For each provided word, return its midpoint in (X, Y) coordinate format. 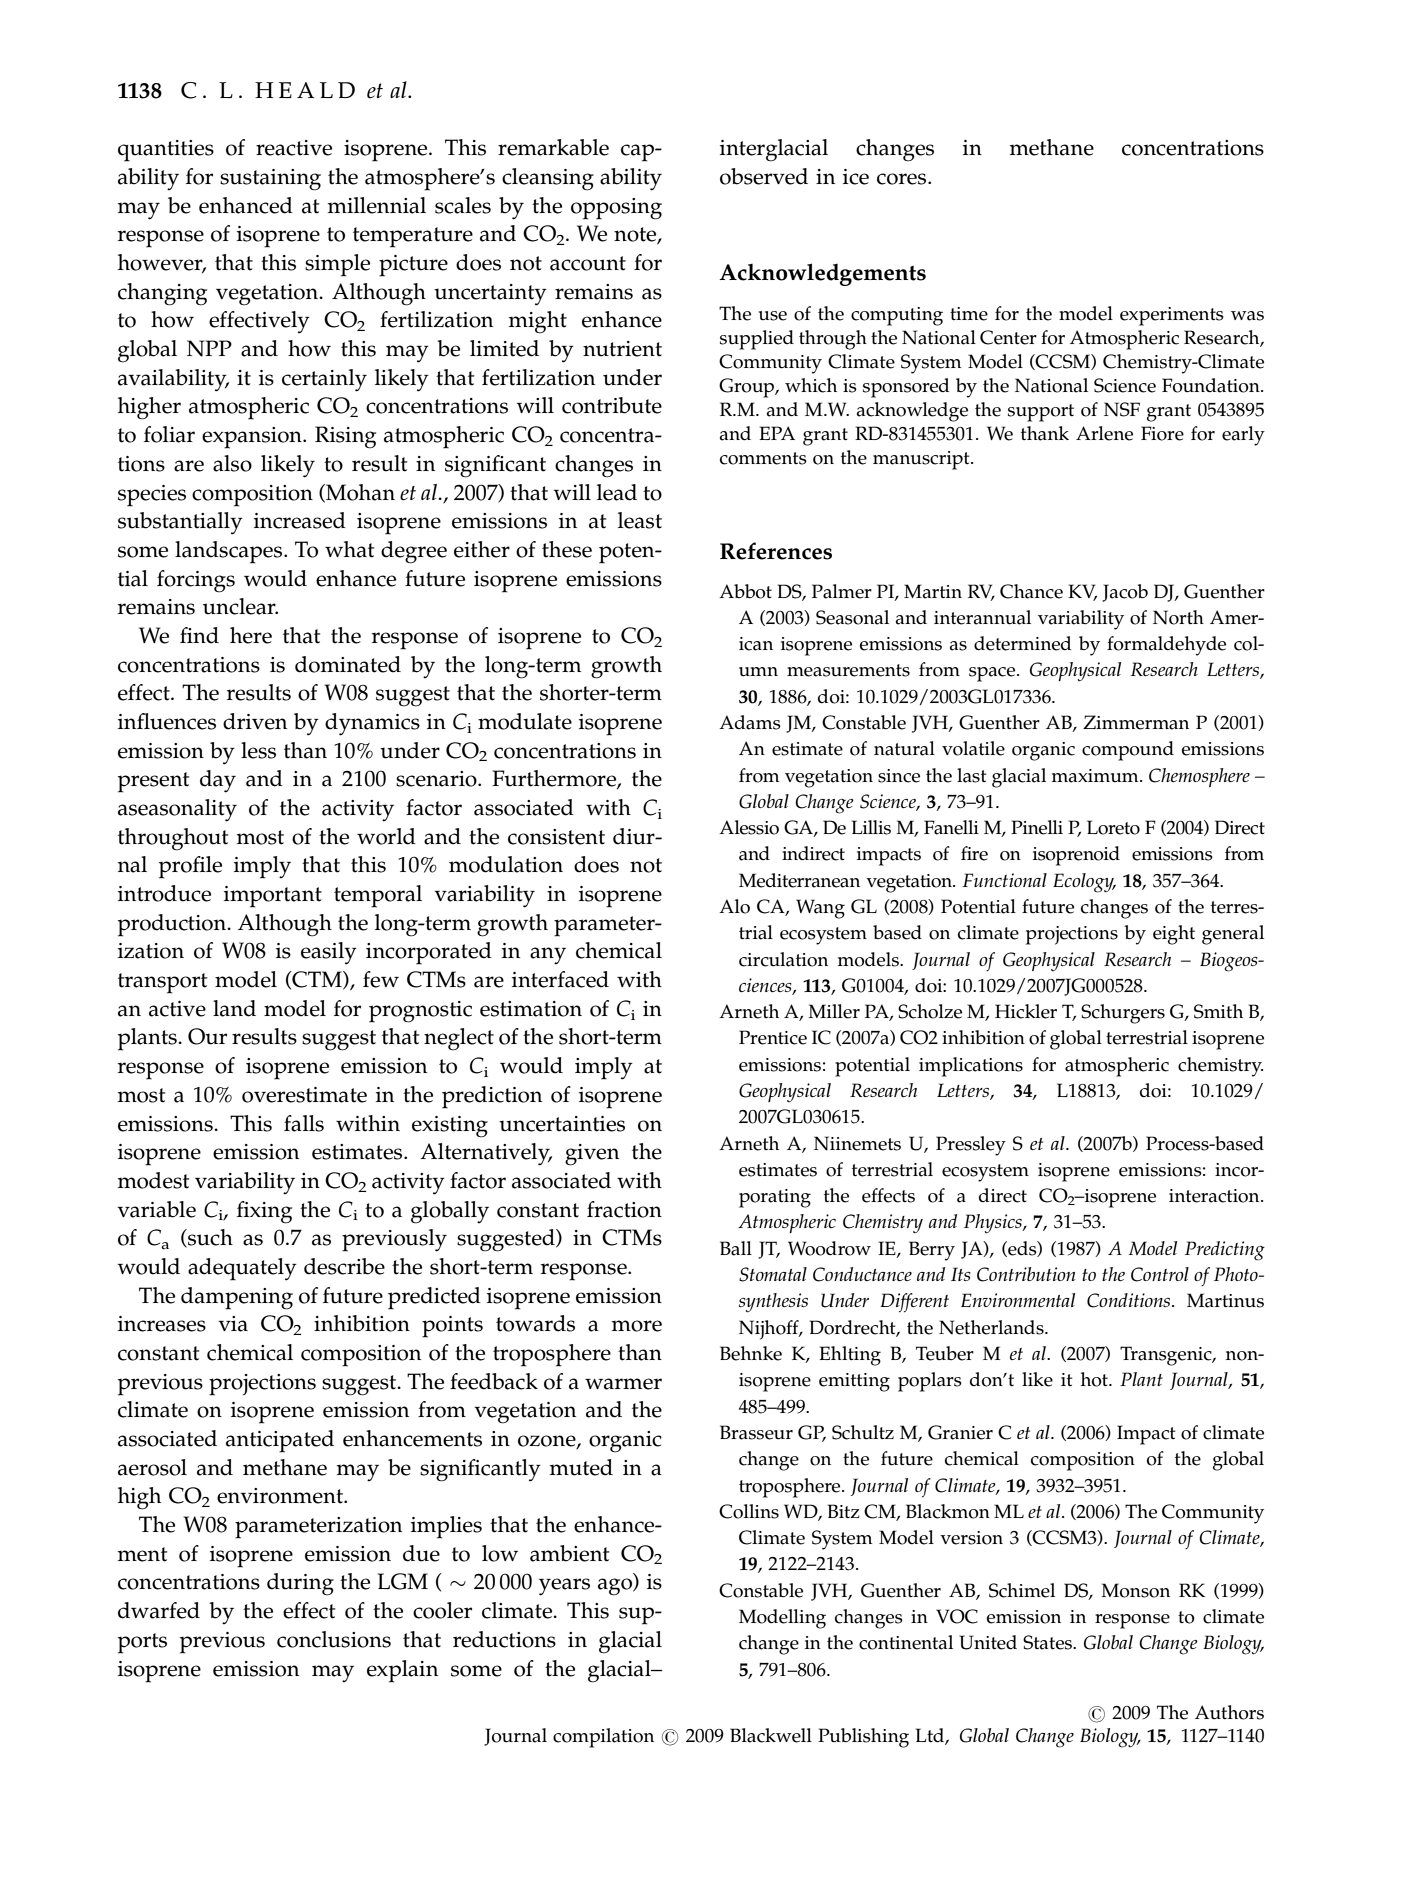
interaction (1215, 1196)
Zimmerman (1136, 722)
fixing (264, 1212)
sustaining (270, 180)
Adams (750, 722)
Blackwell (771, 1735)
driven (255, 721)
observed (764, 176)
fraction (624, 1209)
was (1247, 316)
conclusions (334, 1639)
